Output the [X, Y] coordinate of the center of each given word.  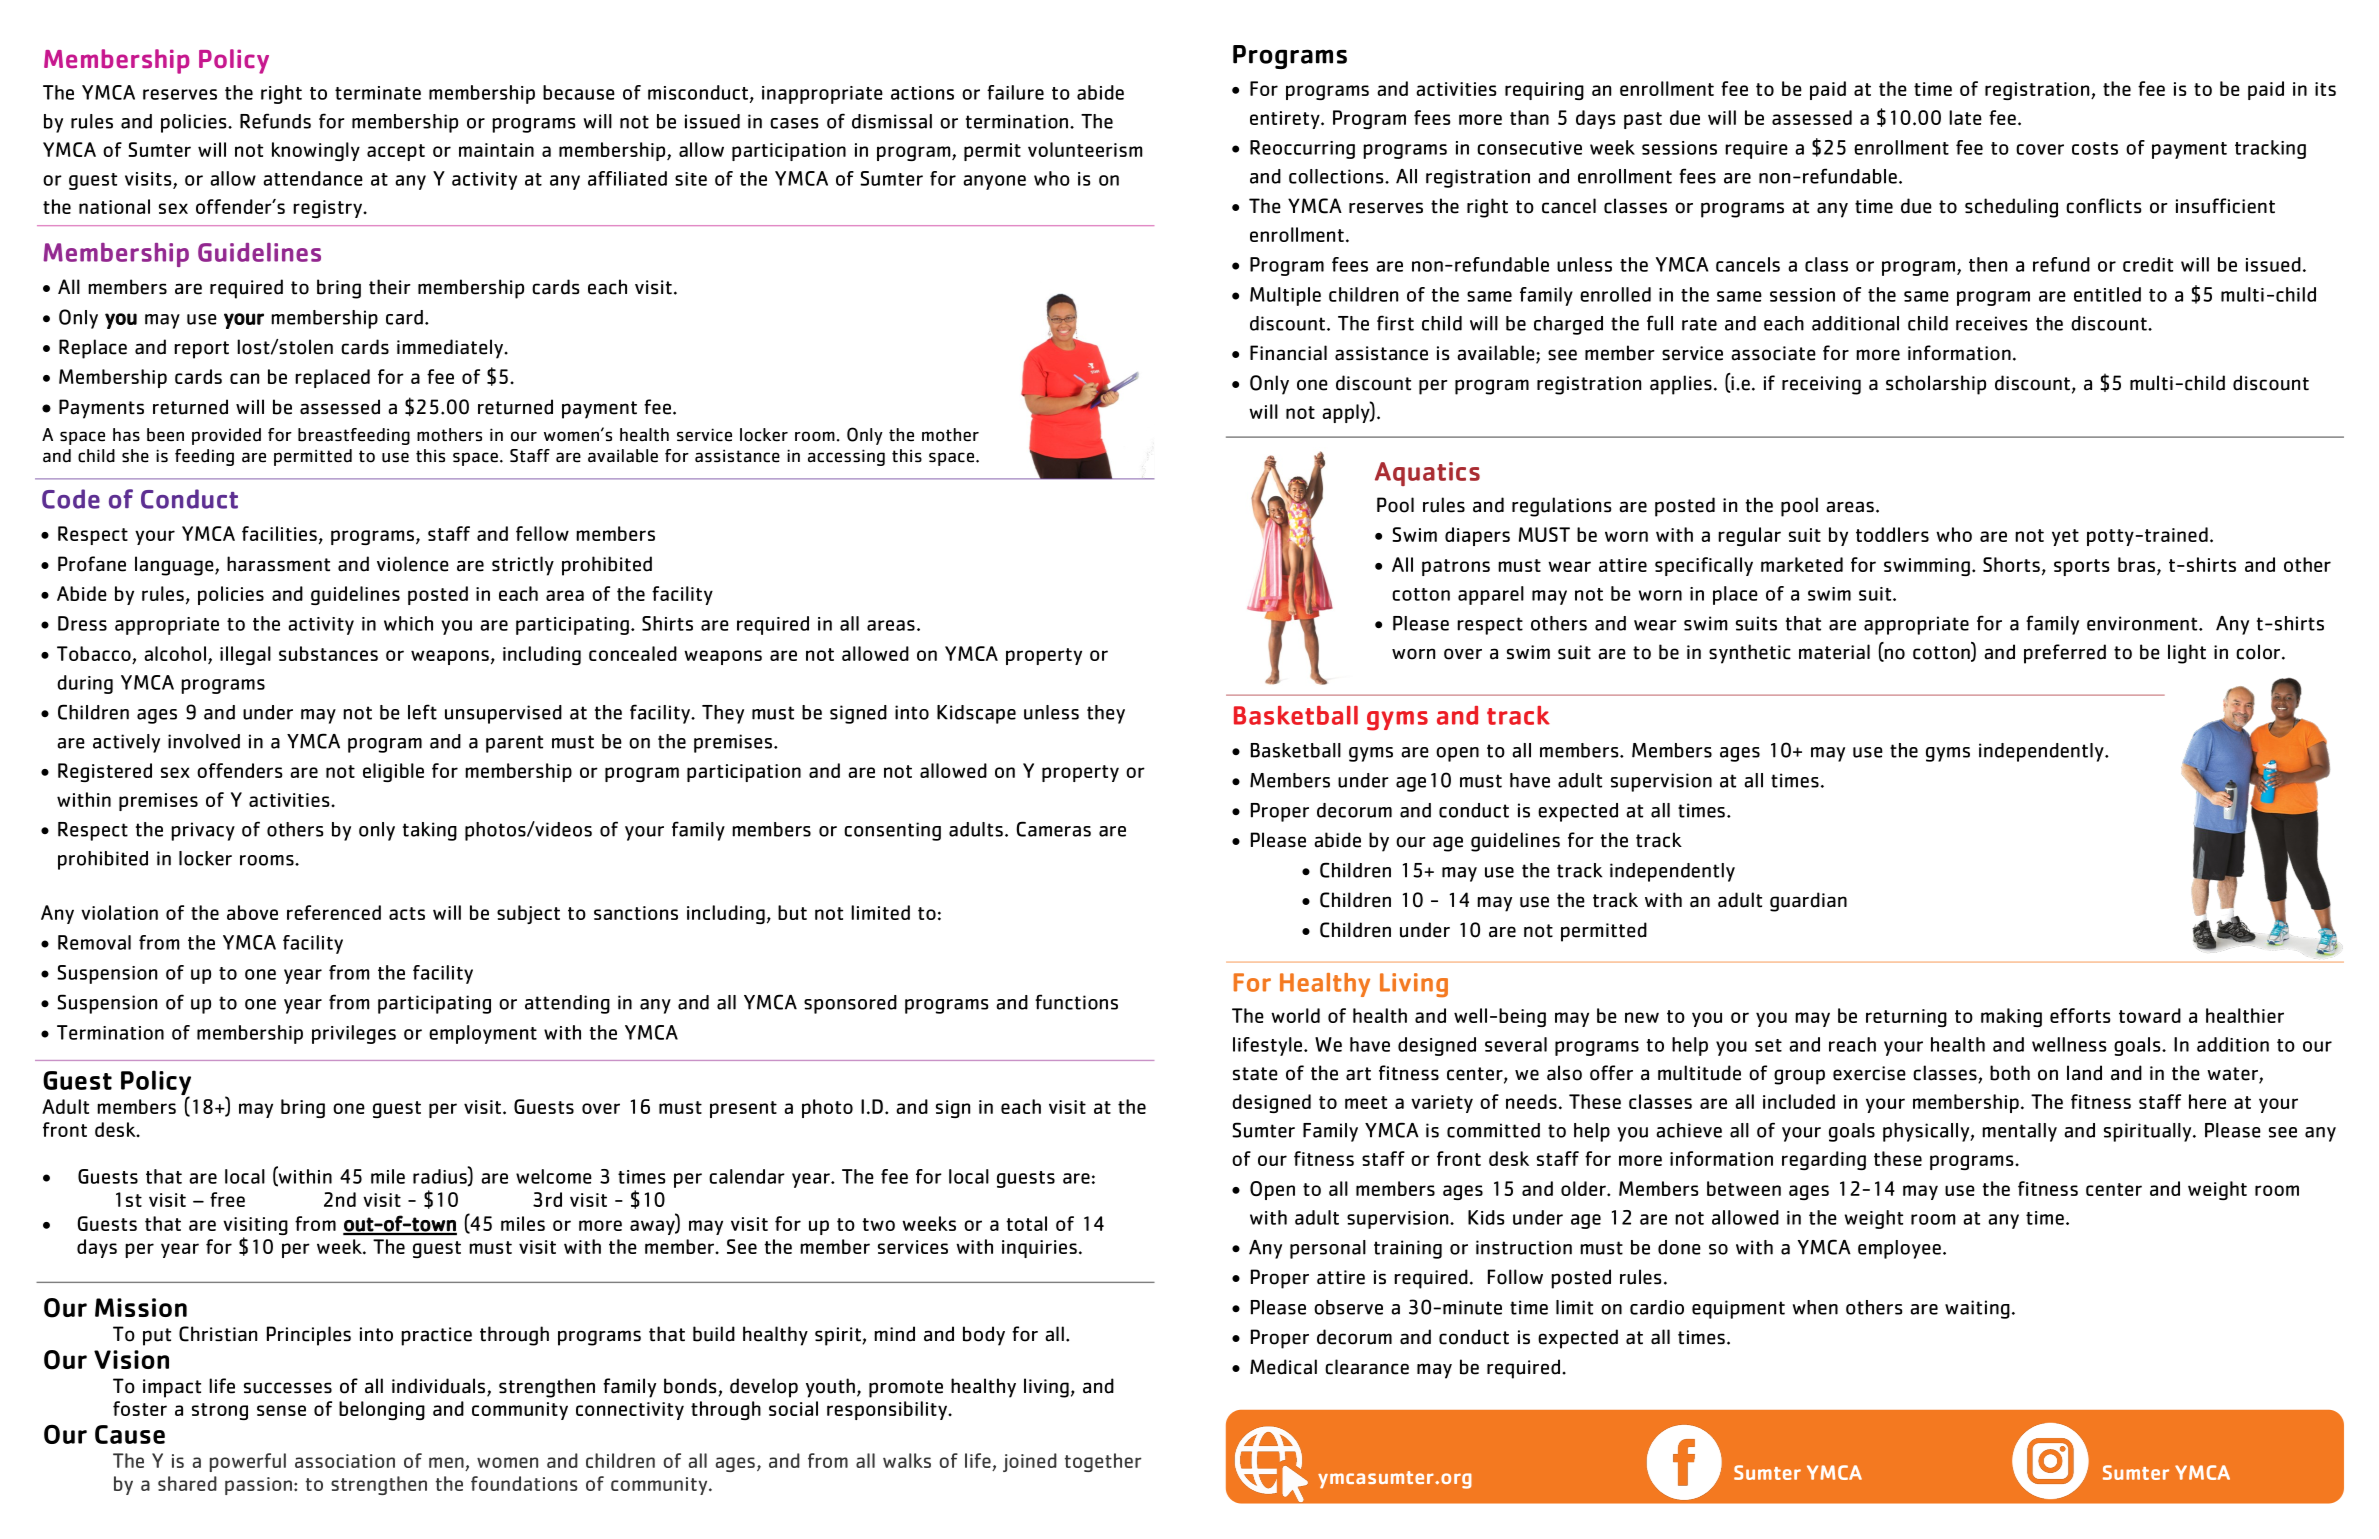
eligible [393, 772]
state [1255, 1074]
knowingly [316, 151]
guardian [1808, 902]
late [1965, 117]
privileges [354, 1034]
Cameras [1053, 829]
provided [226, 436]
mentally [2019, 1132]
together [1103, 1462]
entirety [1286, 120]
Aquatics [1427, 474]
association [345, 1461]
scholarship [1936, 385]
